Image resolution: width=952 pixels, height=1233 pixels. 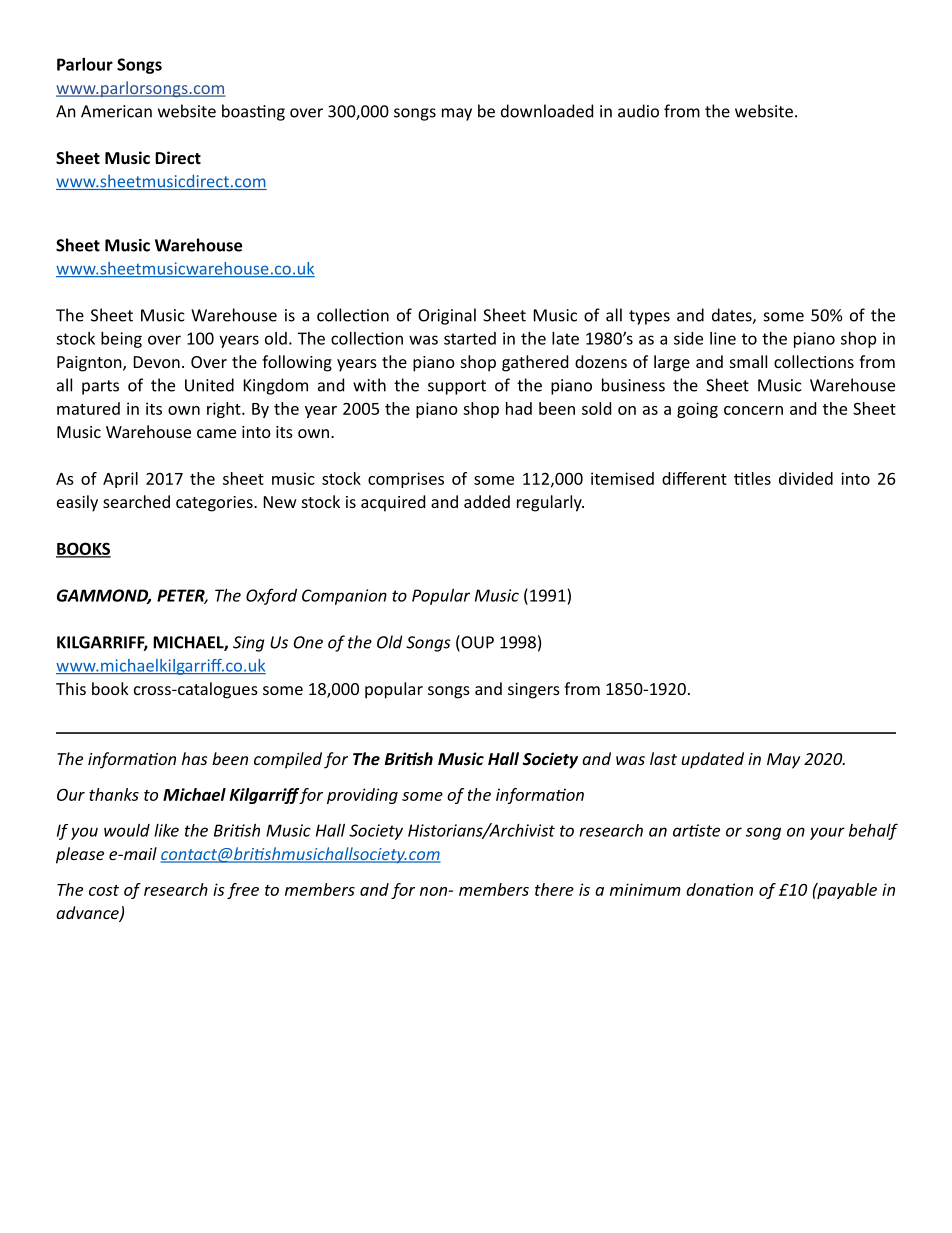 What do you see at coordinates (362, 796) in the screenshot?
I see `providing` at bounding box center [362, 796].
